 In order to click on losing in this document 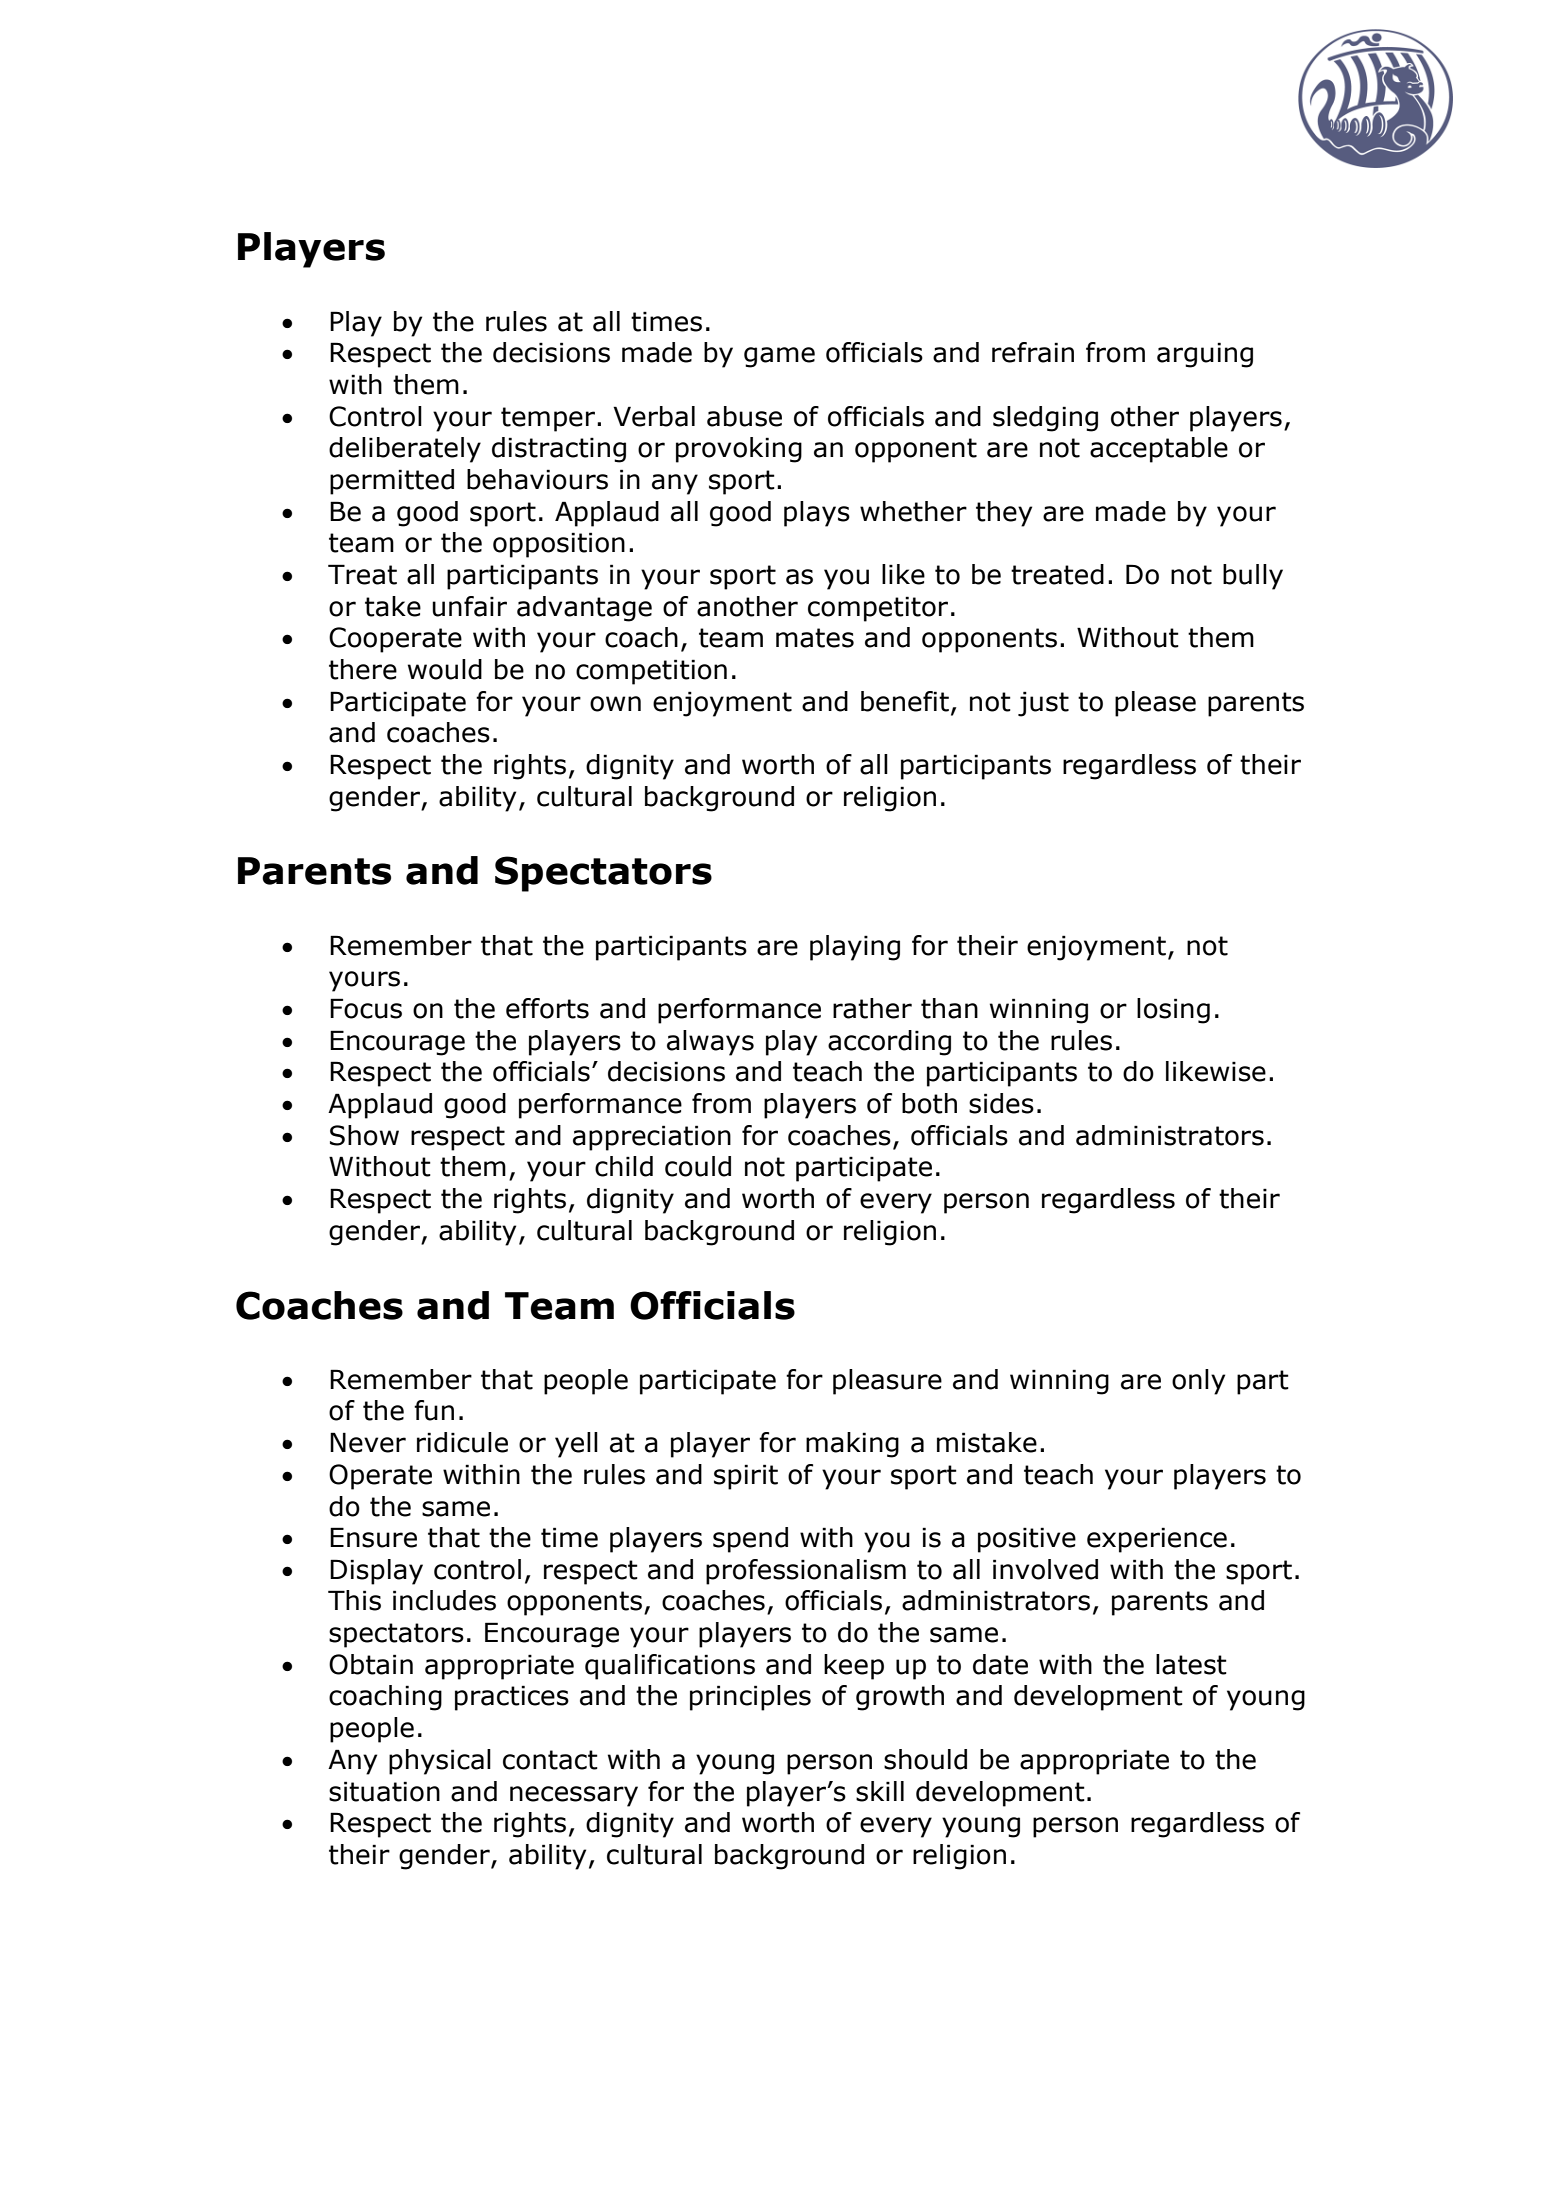, I will do `click(1173, 1011)`.
